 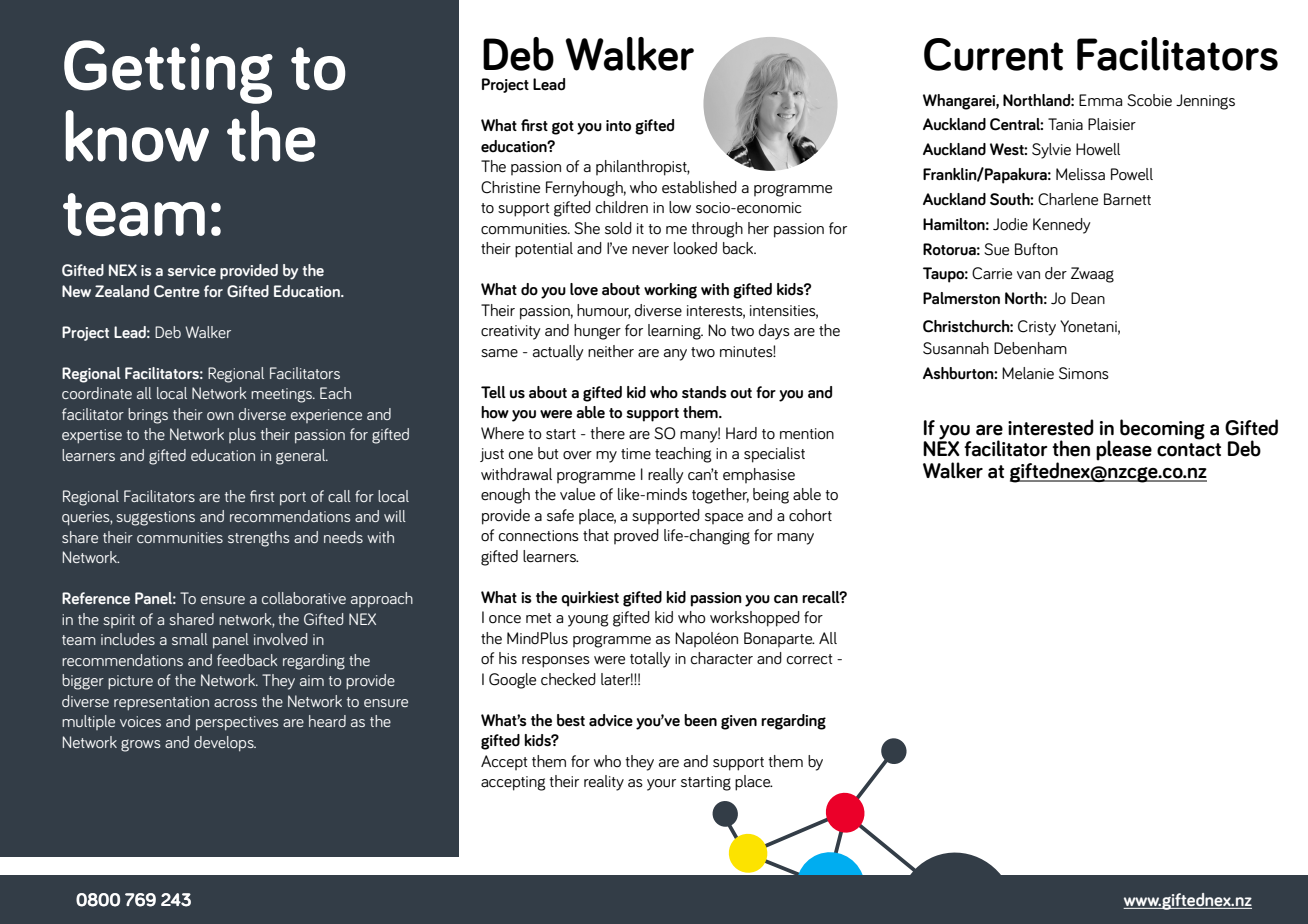 I want to click on develops, so click(x=225, y=744).
